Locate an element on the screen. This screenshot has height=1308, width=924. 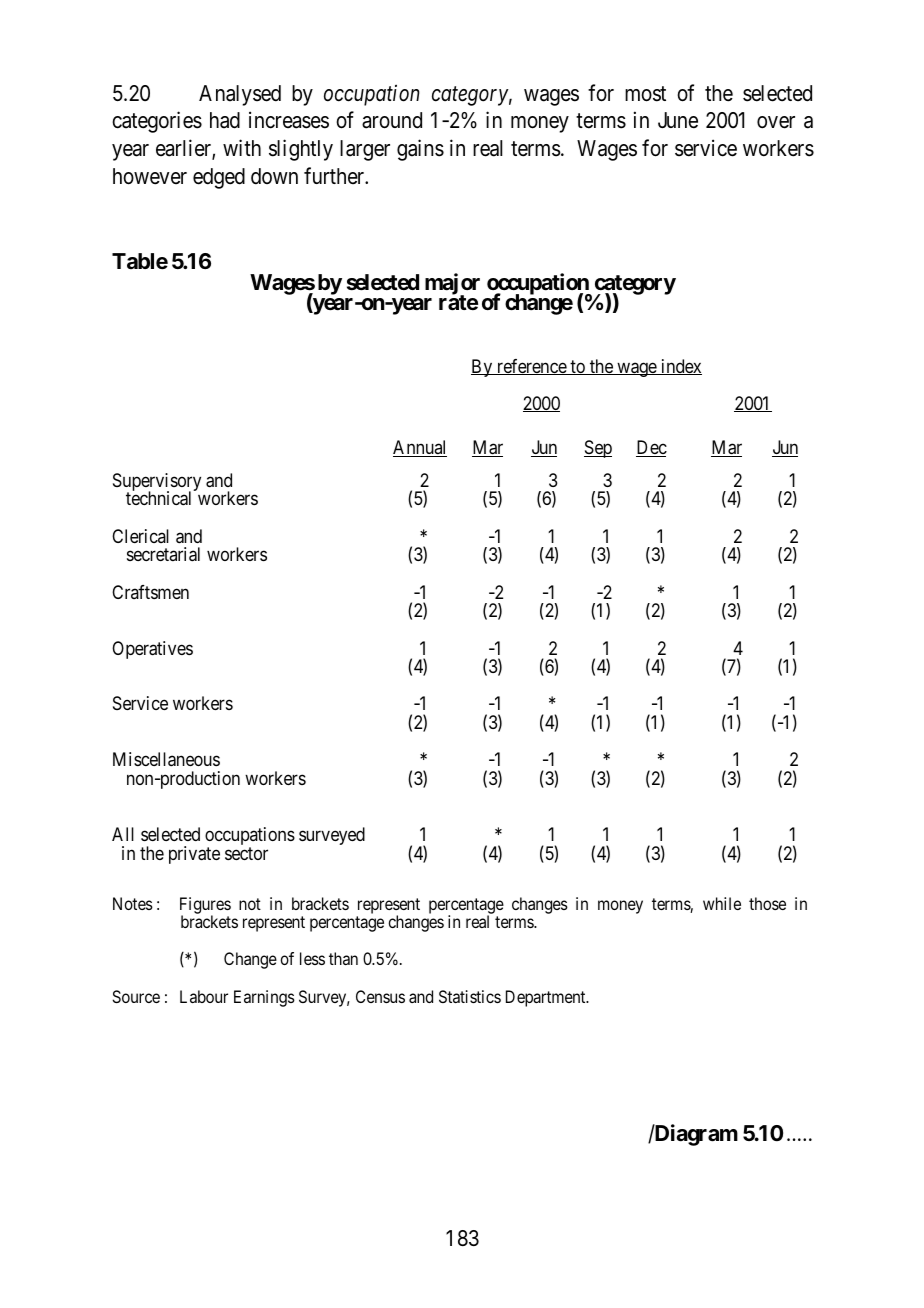
Dec is located at coordinates (651, 448).
